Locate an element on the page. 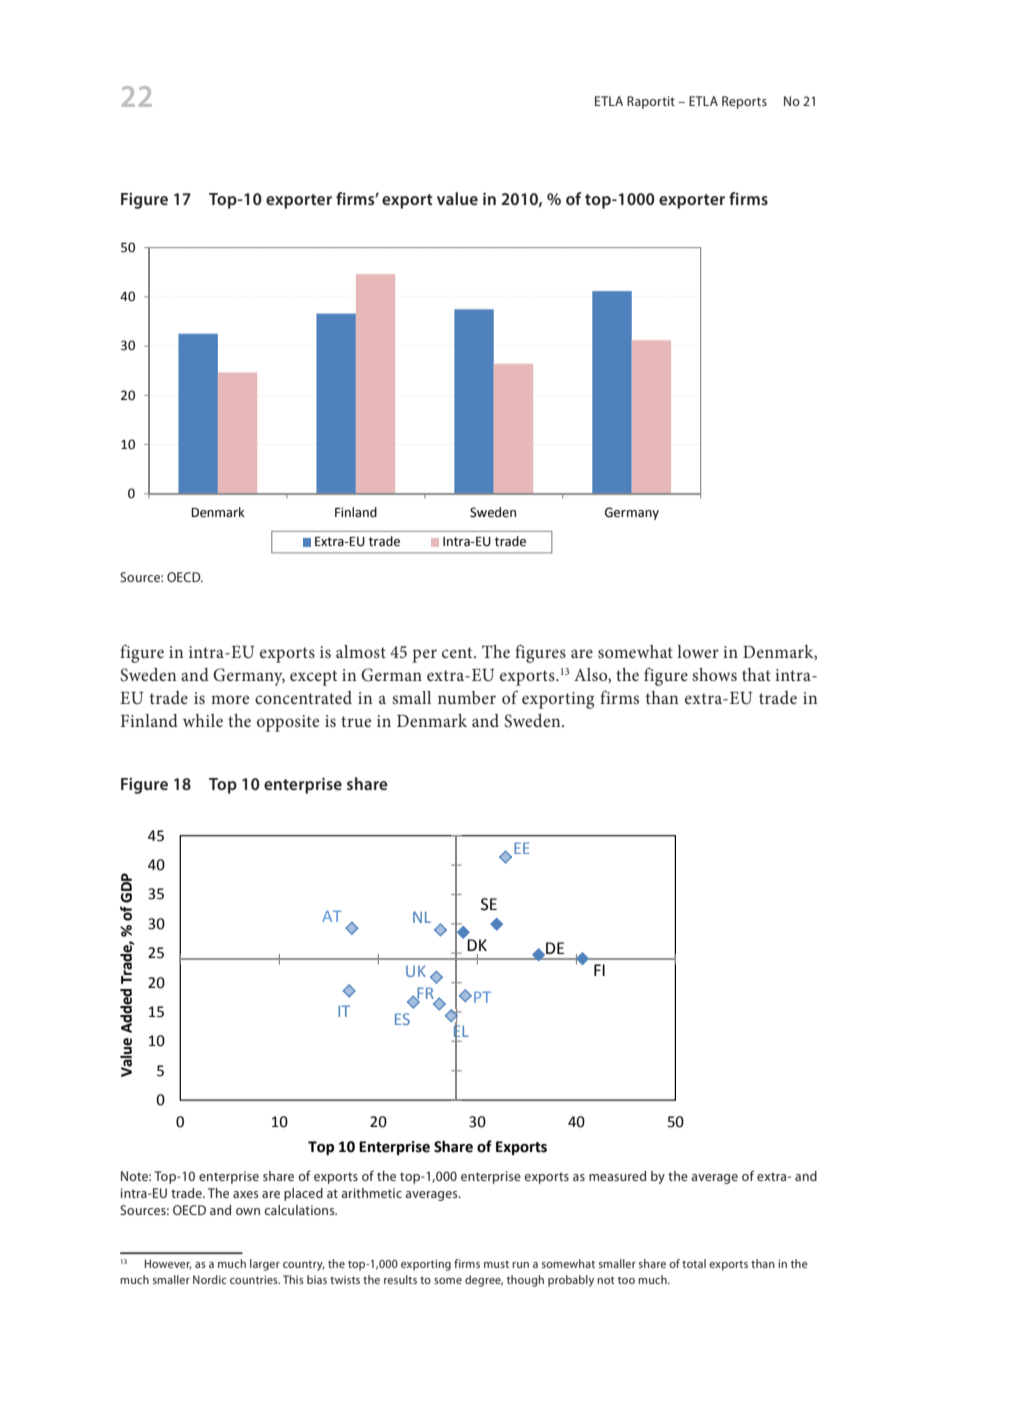 The image size is (1010, 1428). more is located at coordinates (230, 699).
